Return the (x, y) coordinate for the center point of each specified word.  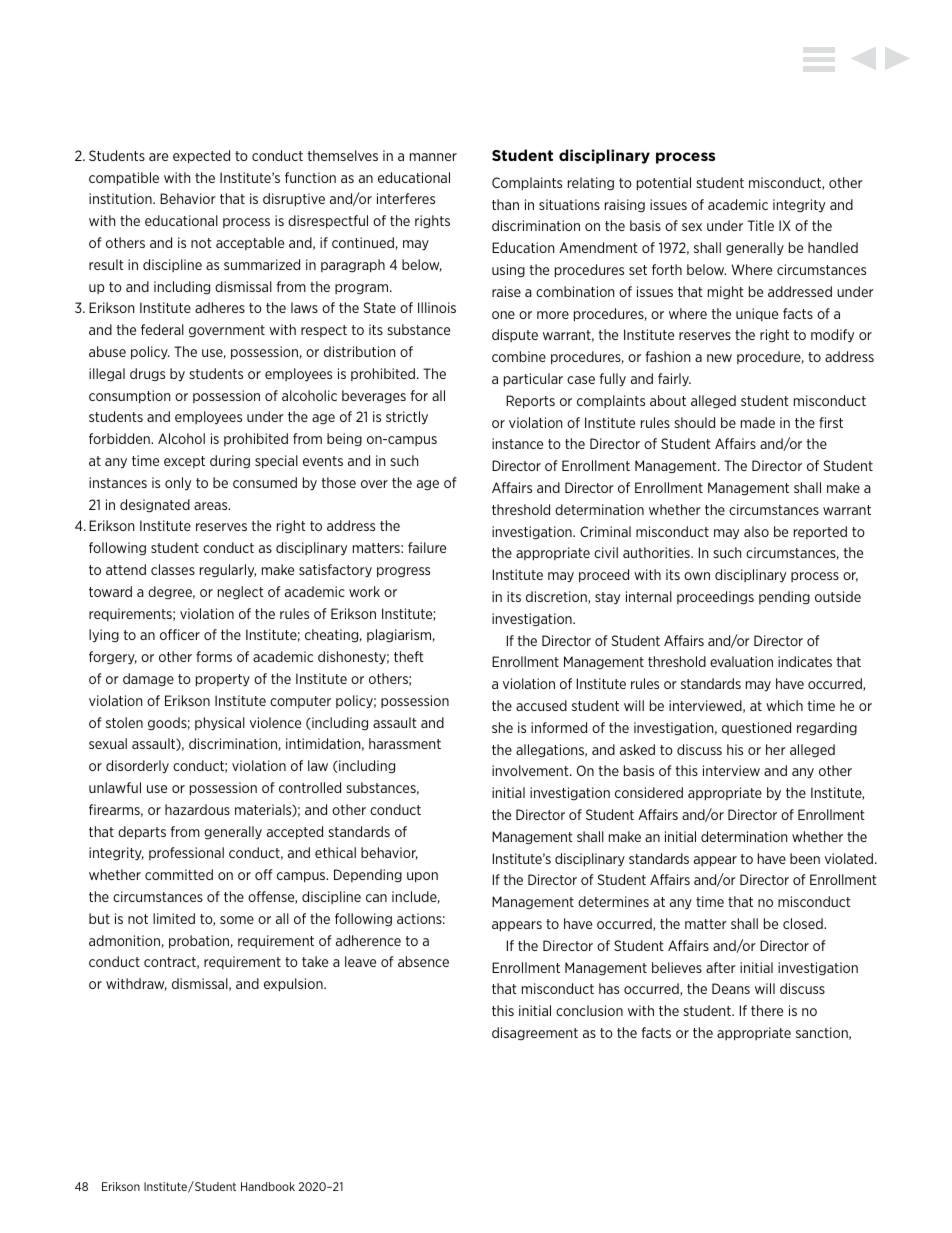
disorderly (137, 766)
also (756, 531)
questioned (756, 728)
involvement (531, 770)
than (505, 204)
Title (761, 225)
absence (423, 961)
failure (427, 547)
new (719, 358)
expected (201, 157)
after (721, 967)
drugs (147, 374)
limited (174, 918)
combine (519, 356)
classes (173, 569)
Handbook (268, 1186)
